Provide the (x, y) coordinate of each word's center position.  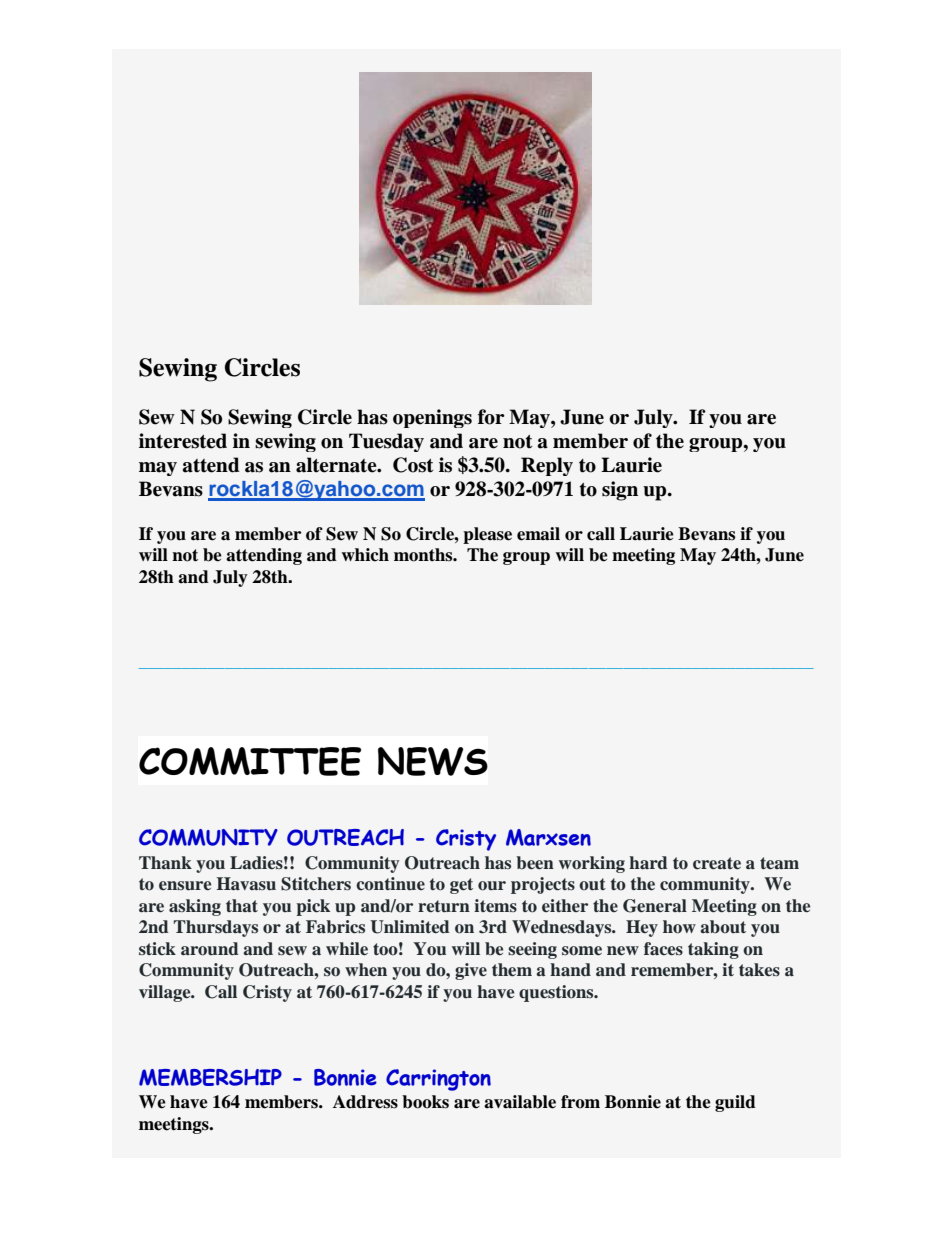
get (461, 886)
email (538, 534)
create (717, 863)
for (491, 417)
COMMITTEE (250, 761)
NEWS (433, 761)
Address (365, 1102)
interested (183, 441)
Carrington (438, 1080)
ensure (185, 886)
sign (620, 491)
